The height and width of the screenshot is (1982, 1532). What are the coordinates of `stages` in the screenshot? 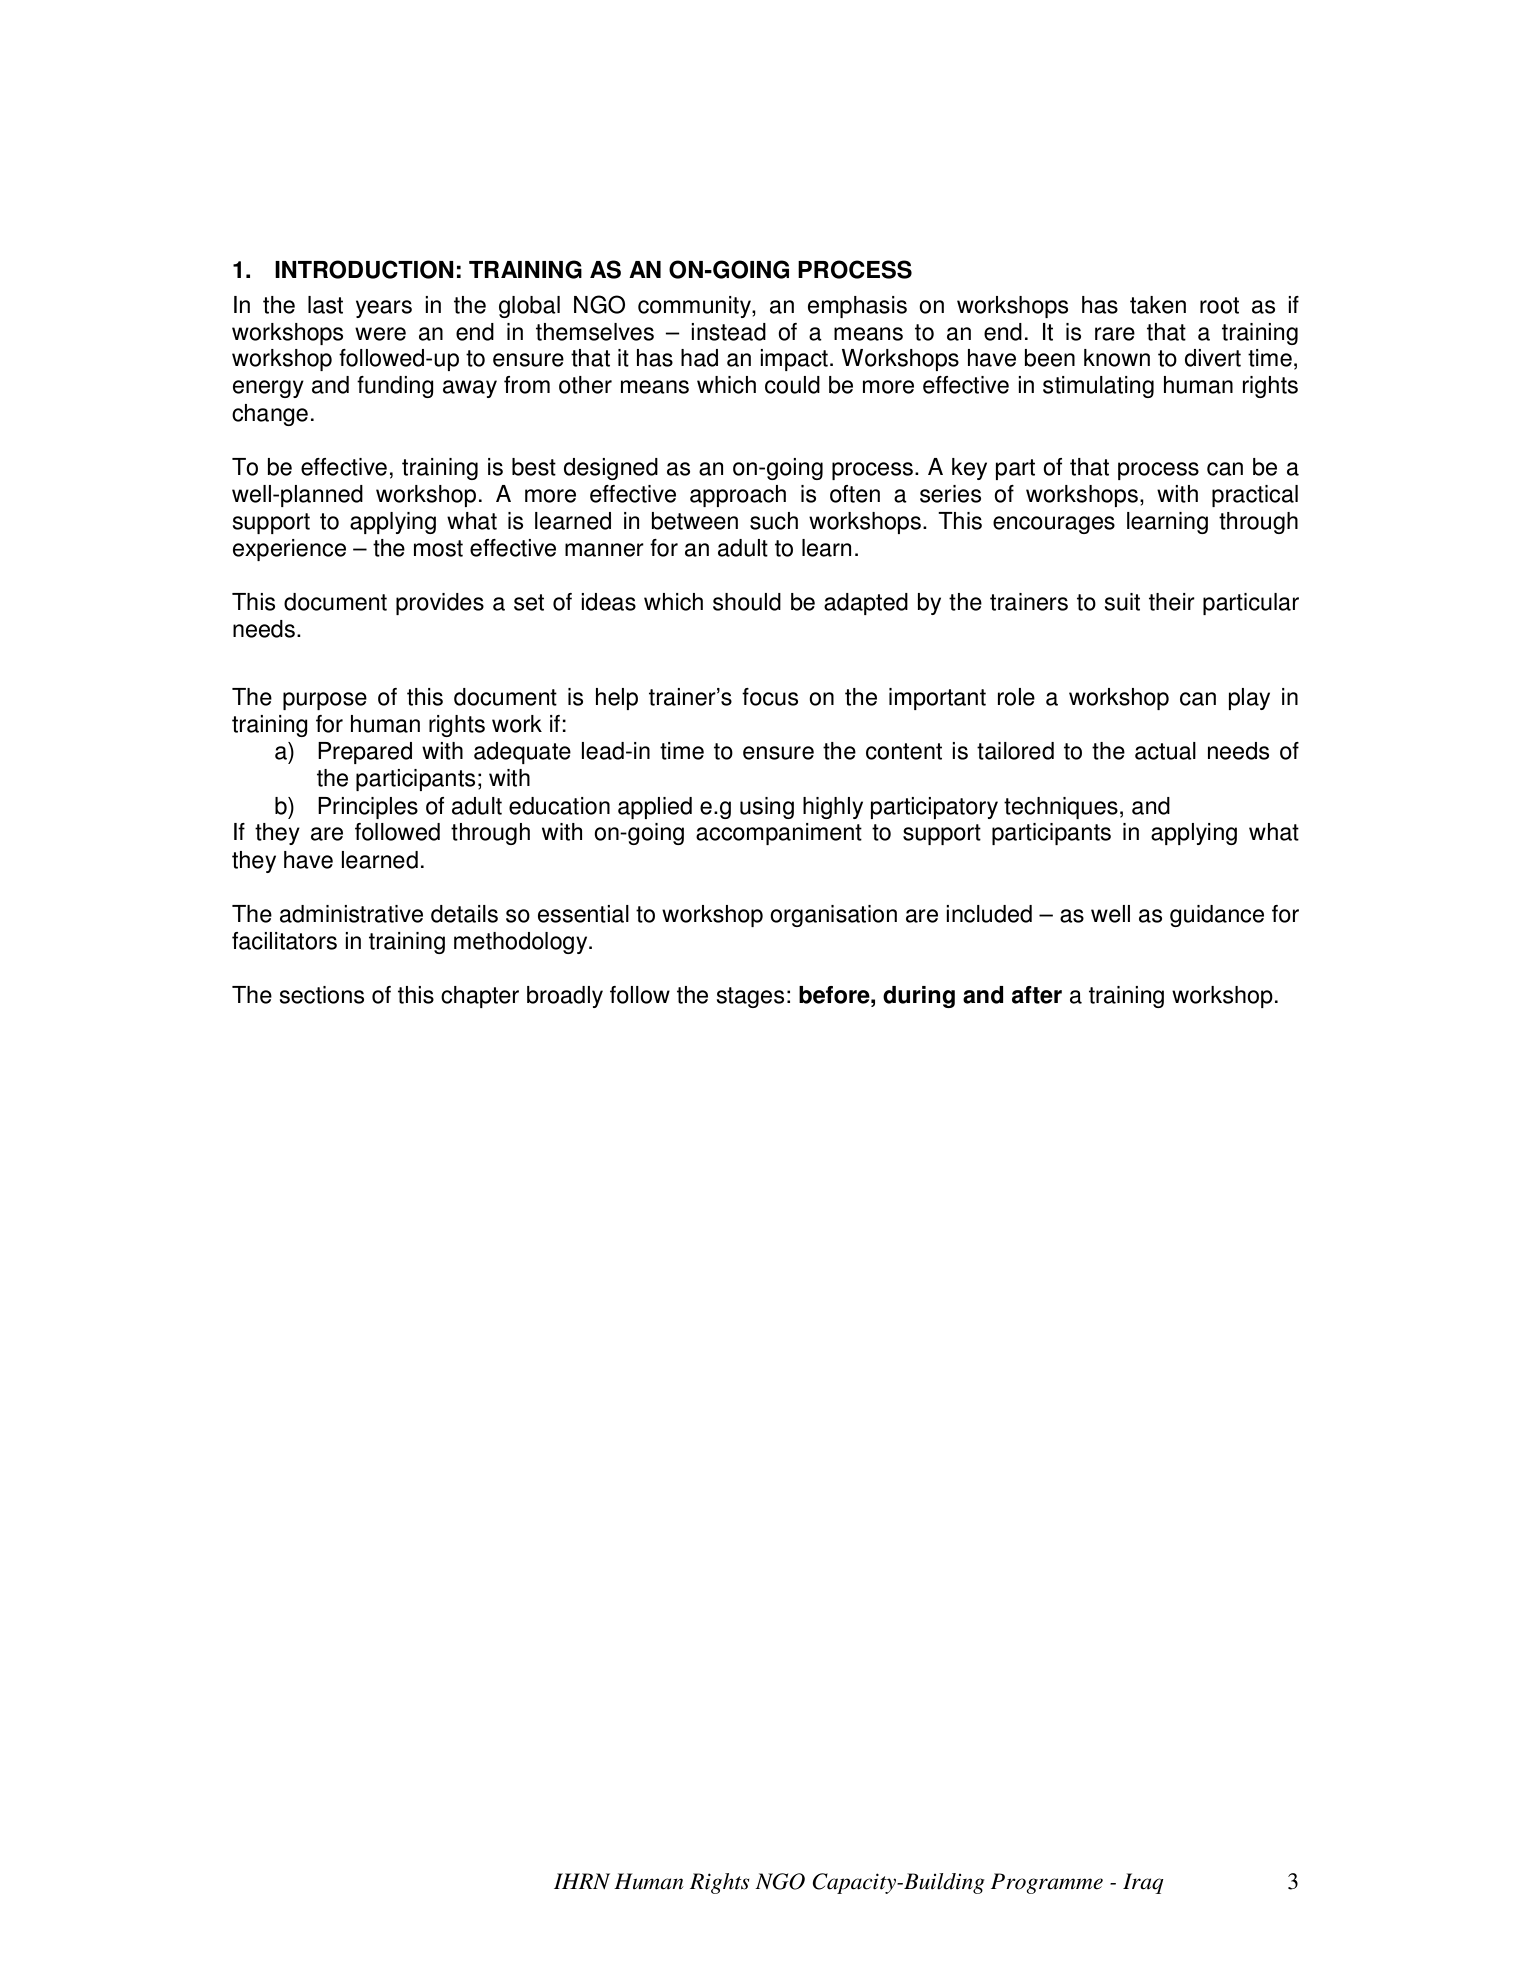 It's located at (750, 997).
